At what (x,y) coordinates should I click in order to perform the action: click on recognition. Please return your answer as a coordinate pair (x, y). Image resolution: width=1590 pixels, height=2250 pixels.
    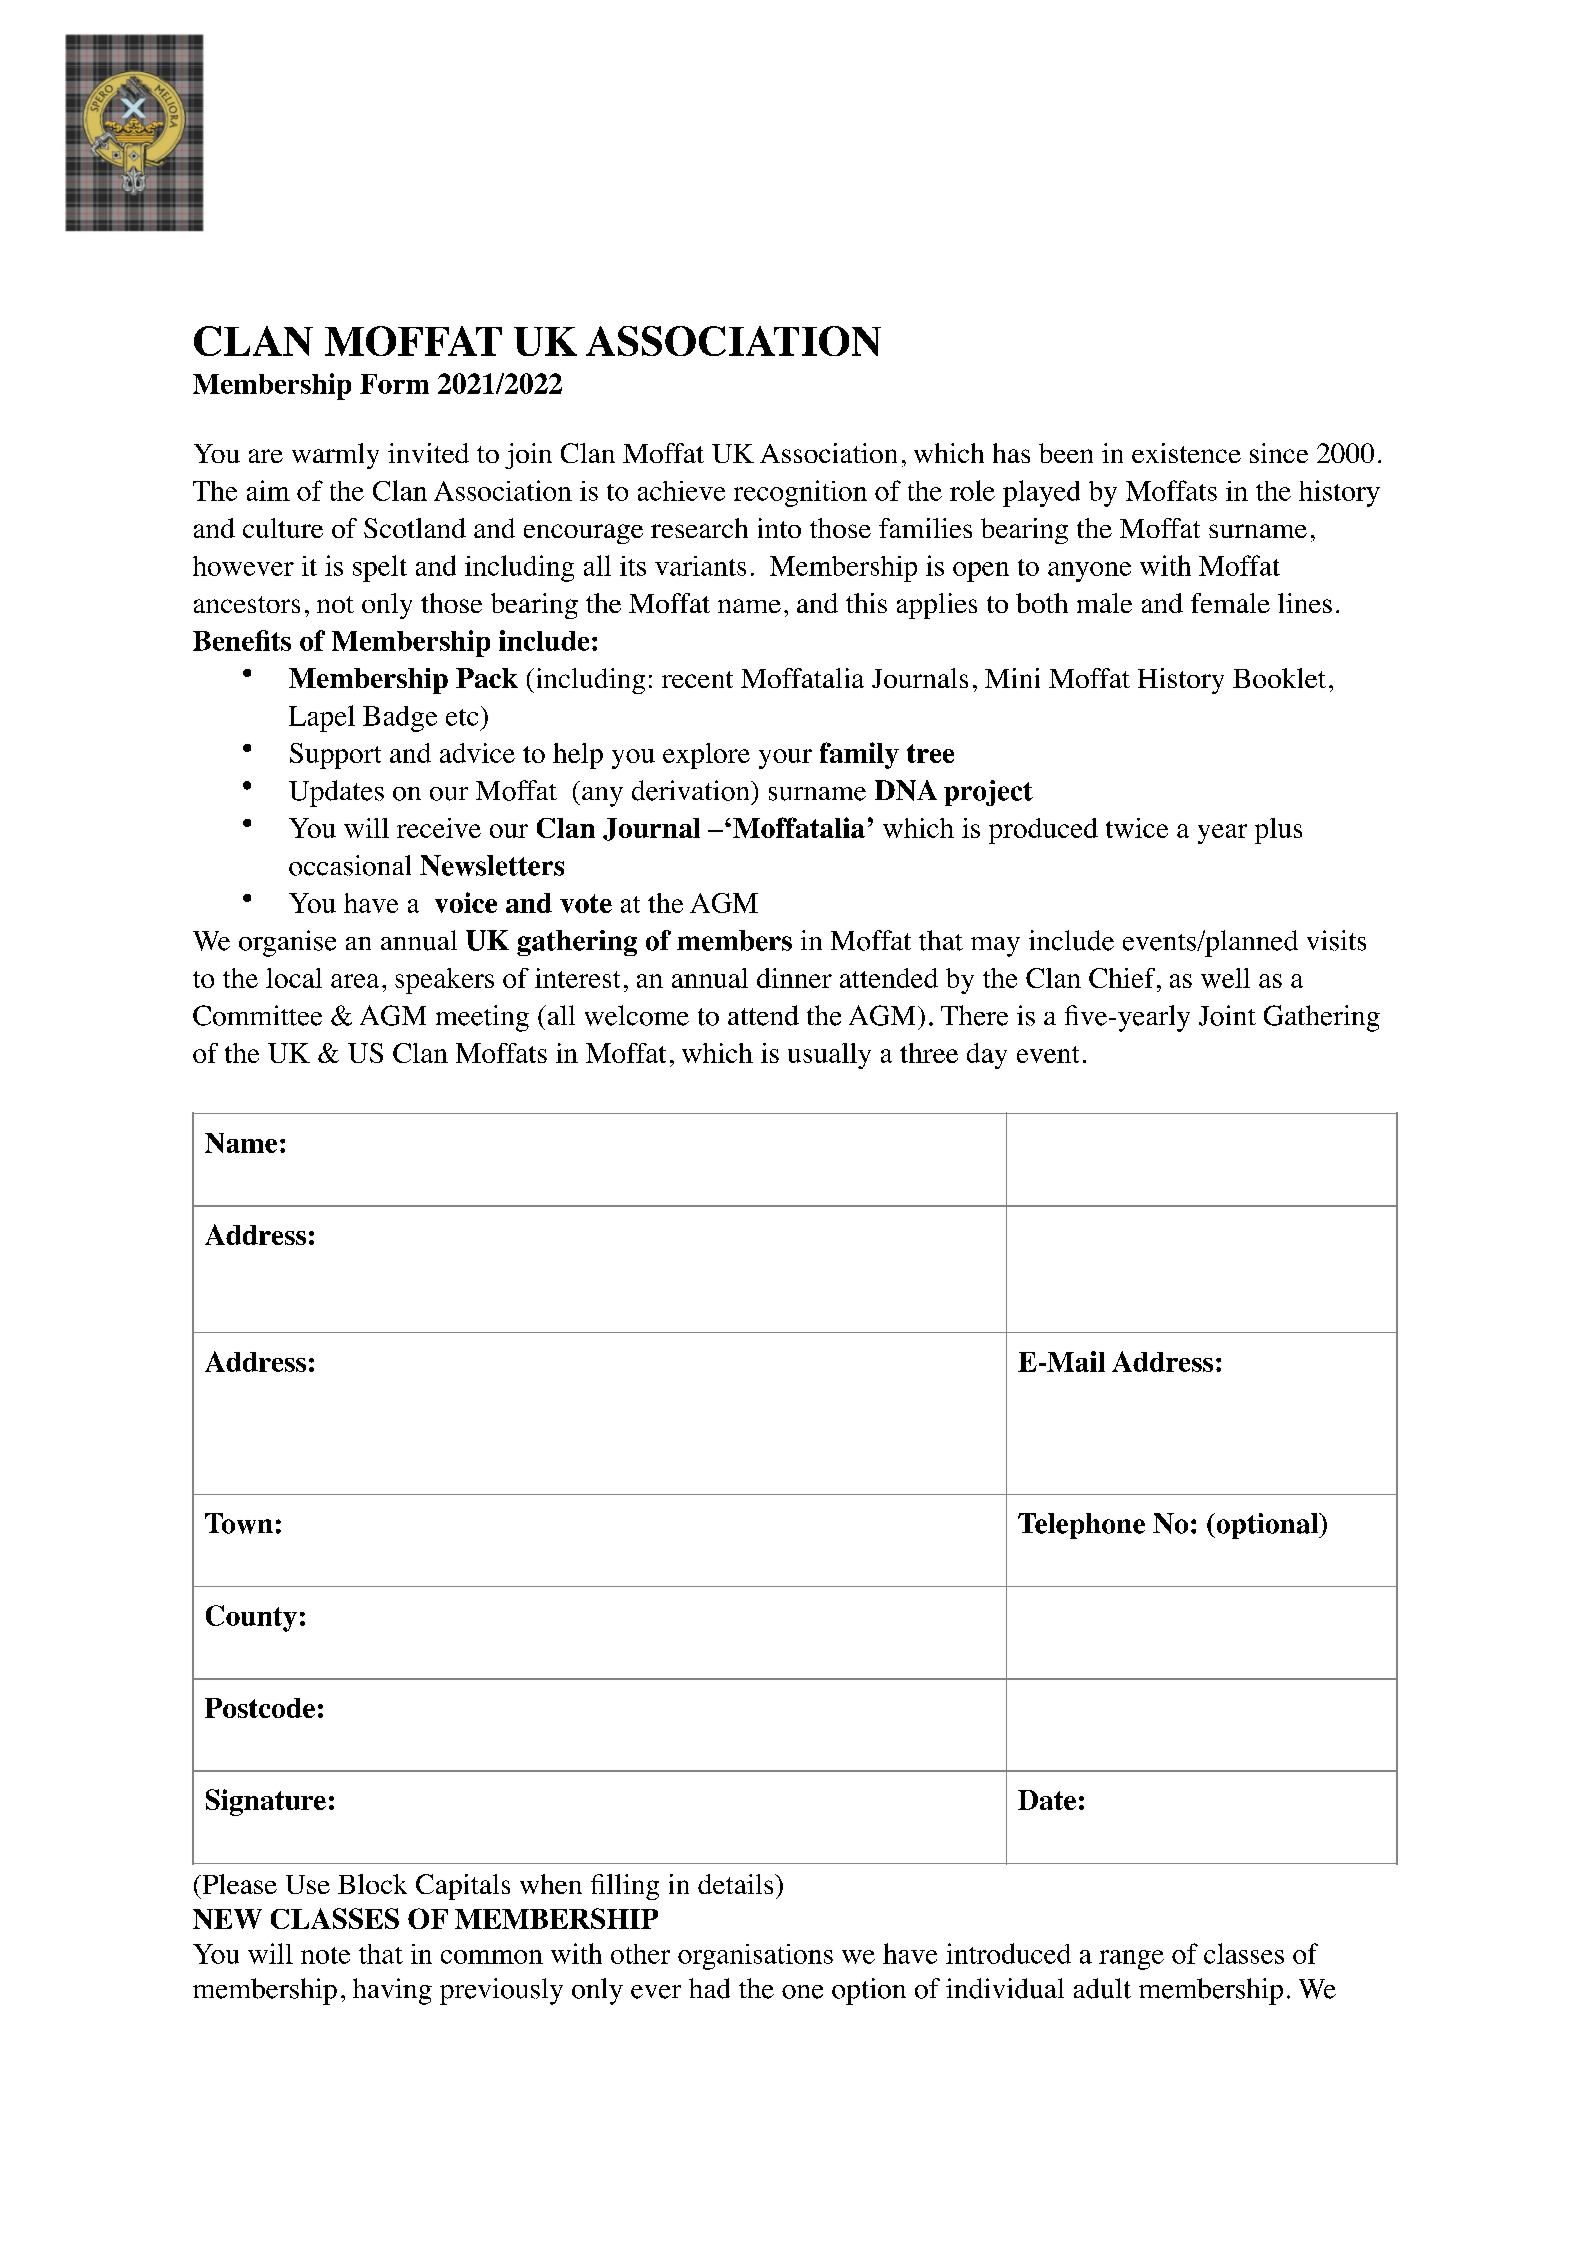
    Looking at the image, I should click on (800, 493).
